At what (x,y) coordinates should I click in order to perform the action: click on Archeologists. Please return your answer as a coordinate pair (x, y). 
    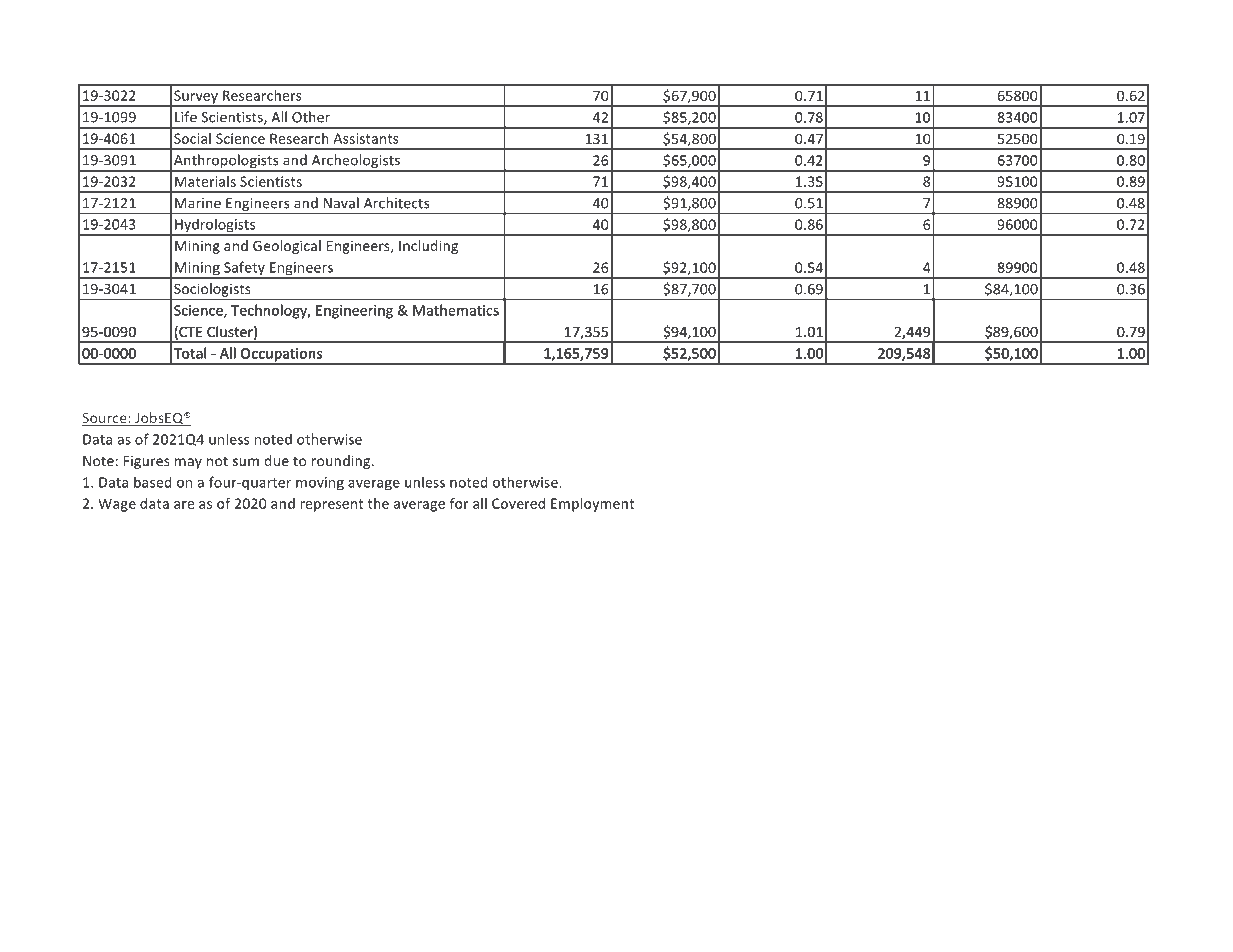
    Looking at the image, I should click on (355, 162).
